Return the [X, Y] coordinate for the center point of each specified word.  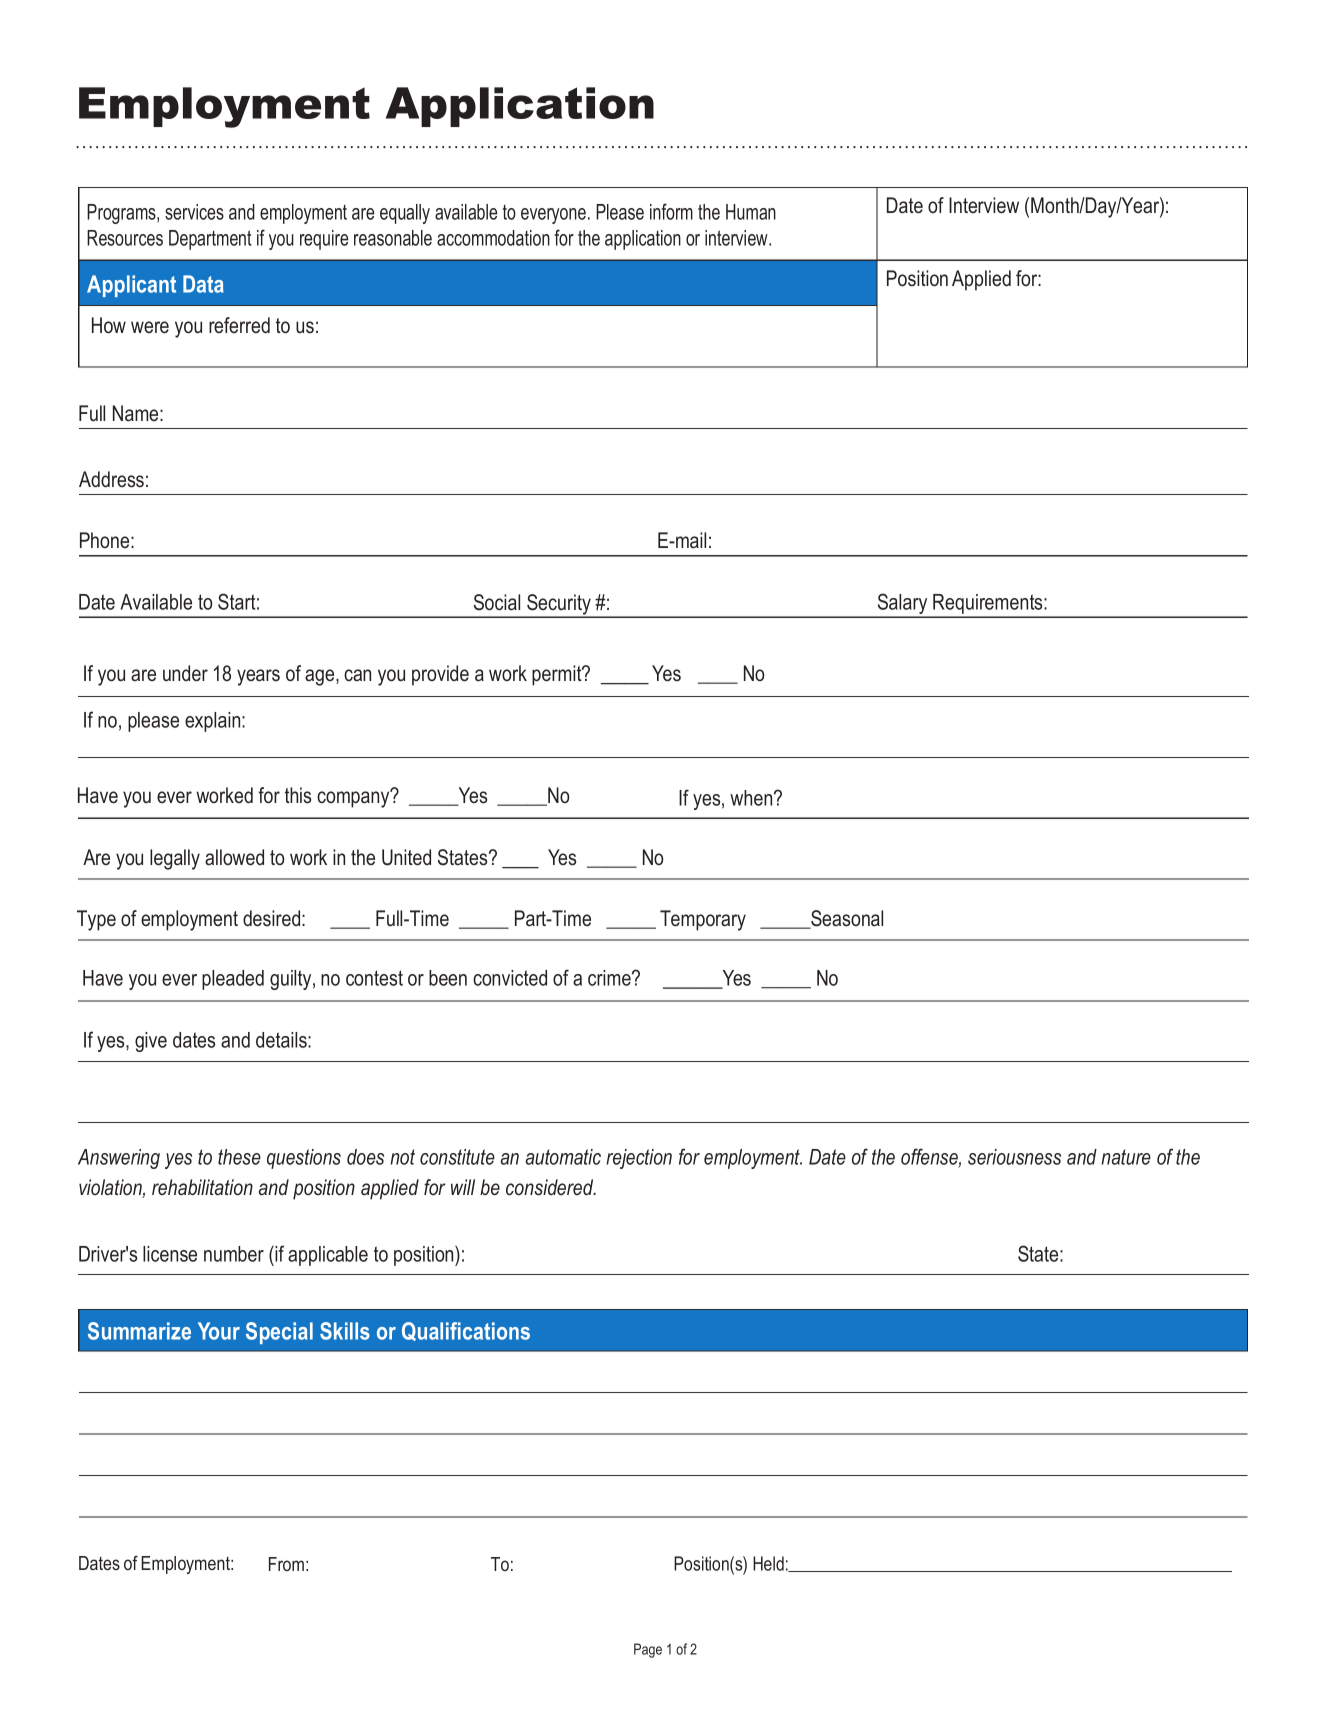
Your [219, 1331]
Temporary [703, 920]
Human [751, 212]
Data [203, 284]
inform [671, 211]
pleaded [233, 980]
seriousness [1014, 1157]
